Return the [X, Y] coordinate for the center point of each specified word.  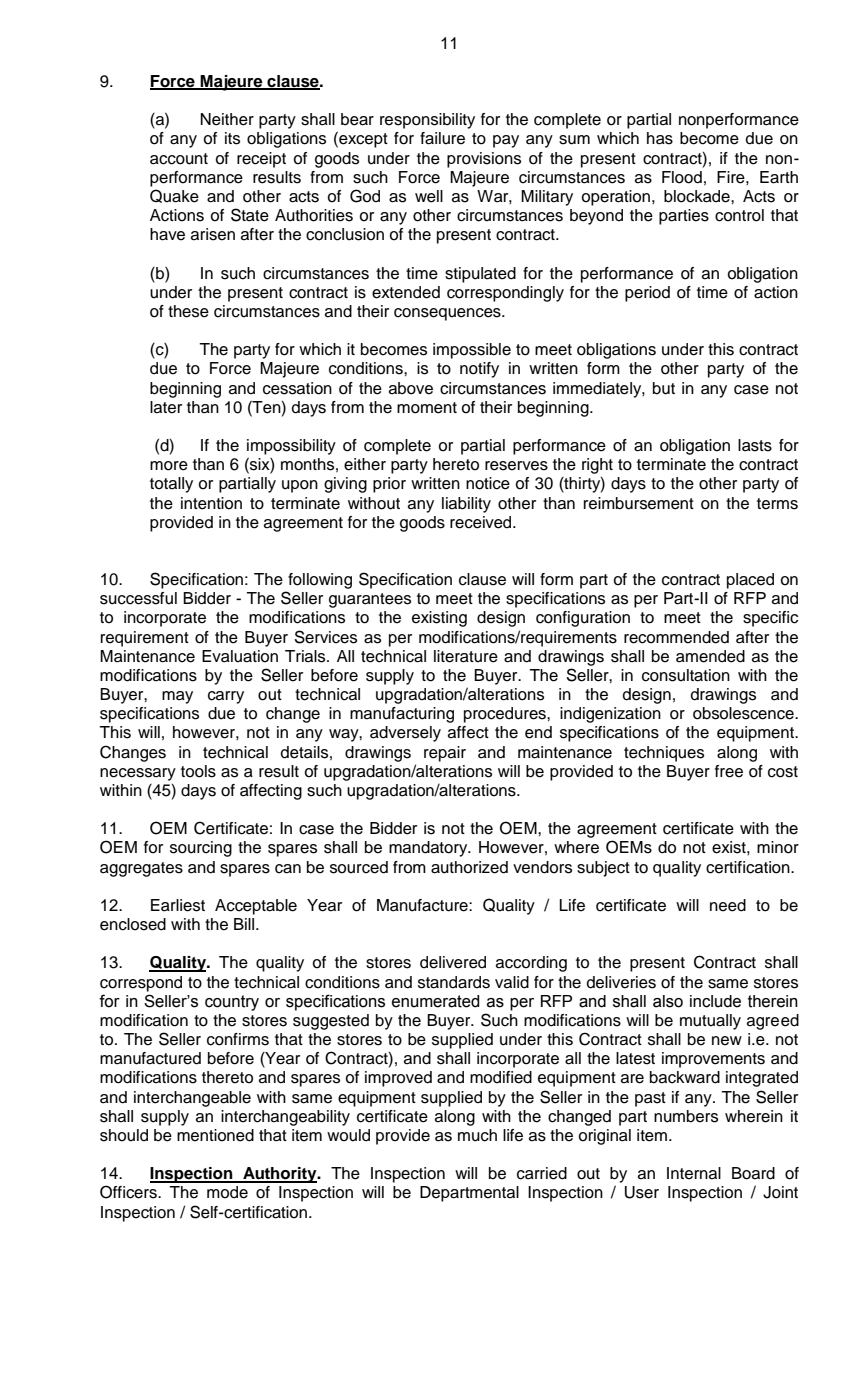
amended [710, 656]
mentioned [215, 1135]
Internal [694, 1173]
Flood [682, 177]
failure [442, 138]
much [477, 1135]
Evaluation [240, 656]
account [179, 159]
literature [466, 656]
